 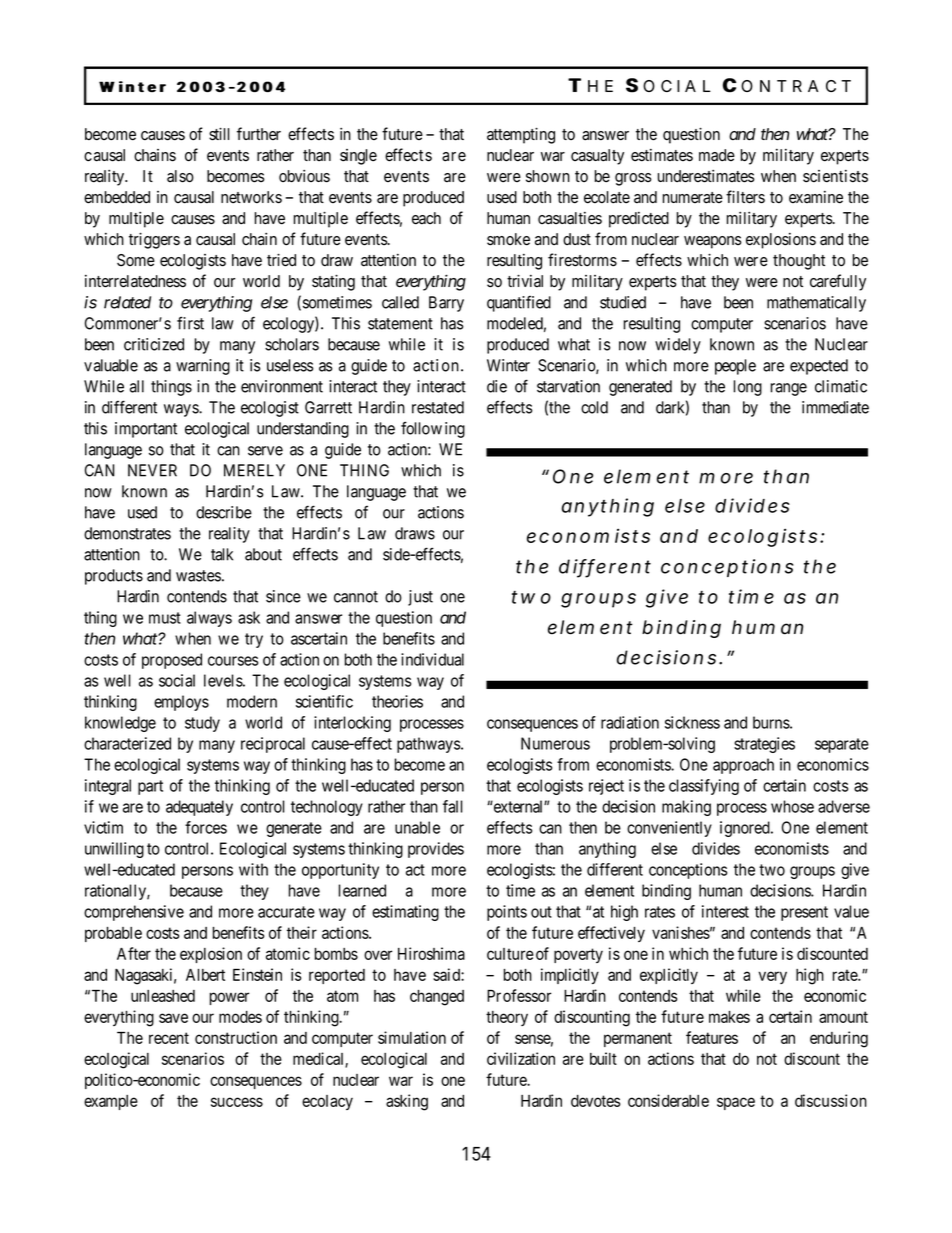 I want to click on success, so click(x=237, y=1102).
